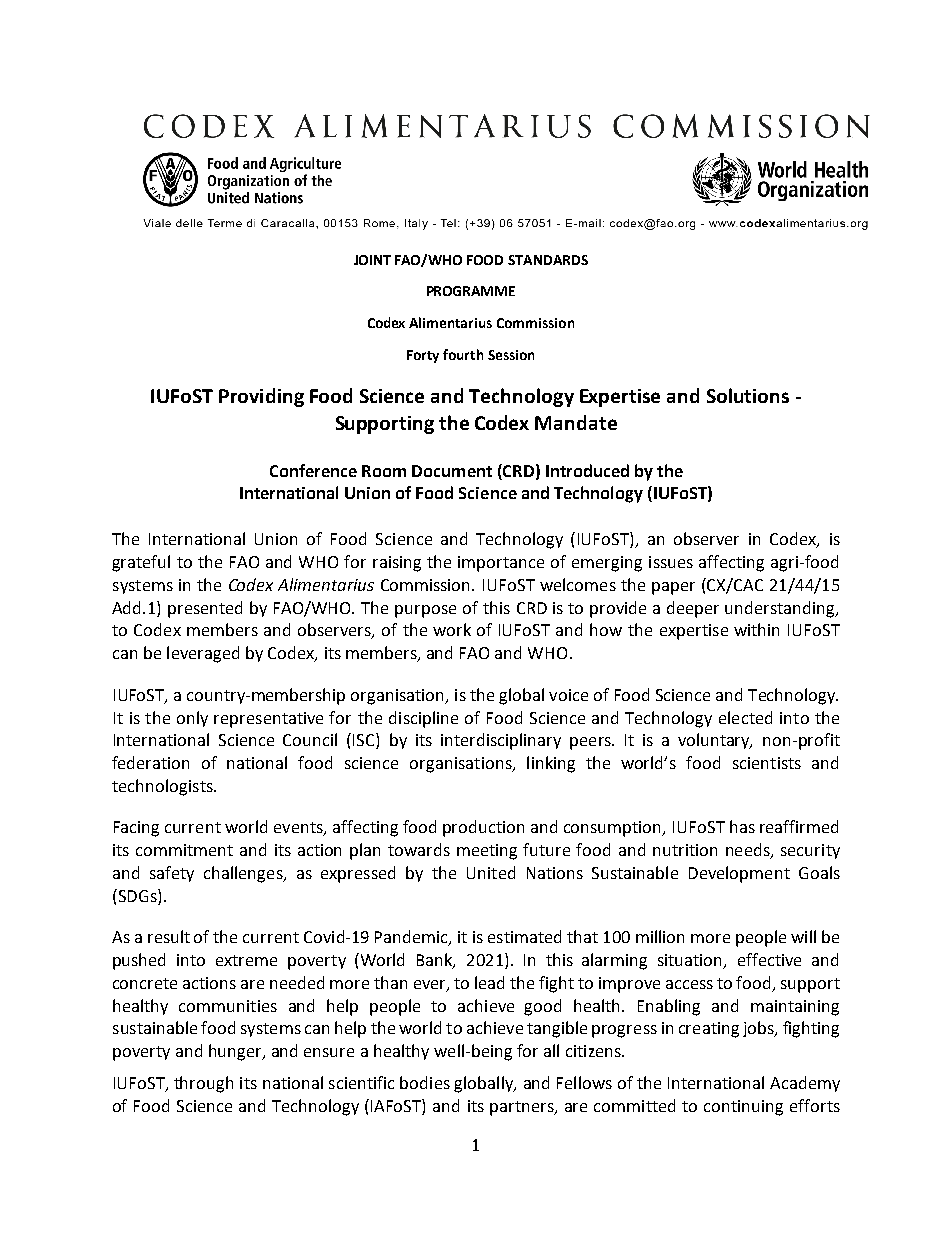 The height and width of the image is (1233, 952). What do you see at coordinates (748, 395) in the image?
I see `Solutions` at bounding box center [748, 395].
